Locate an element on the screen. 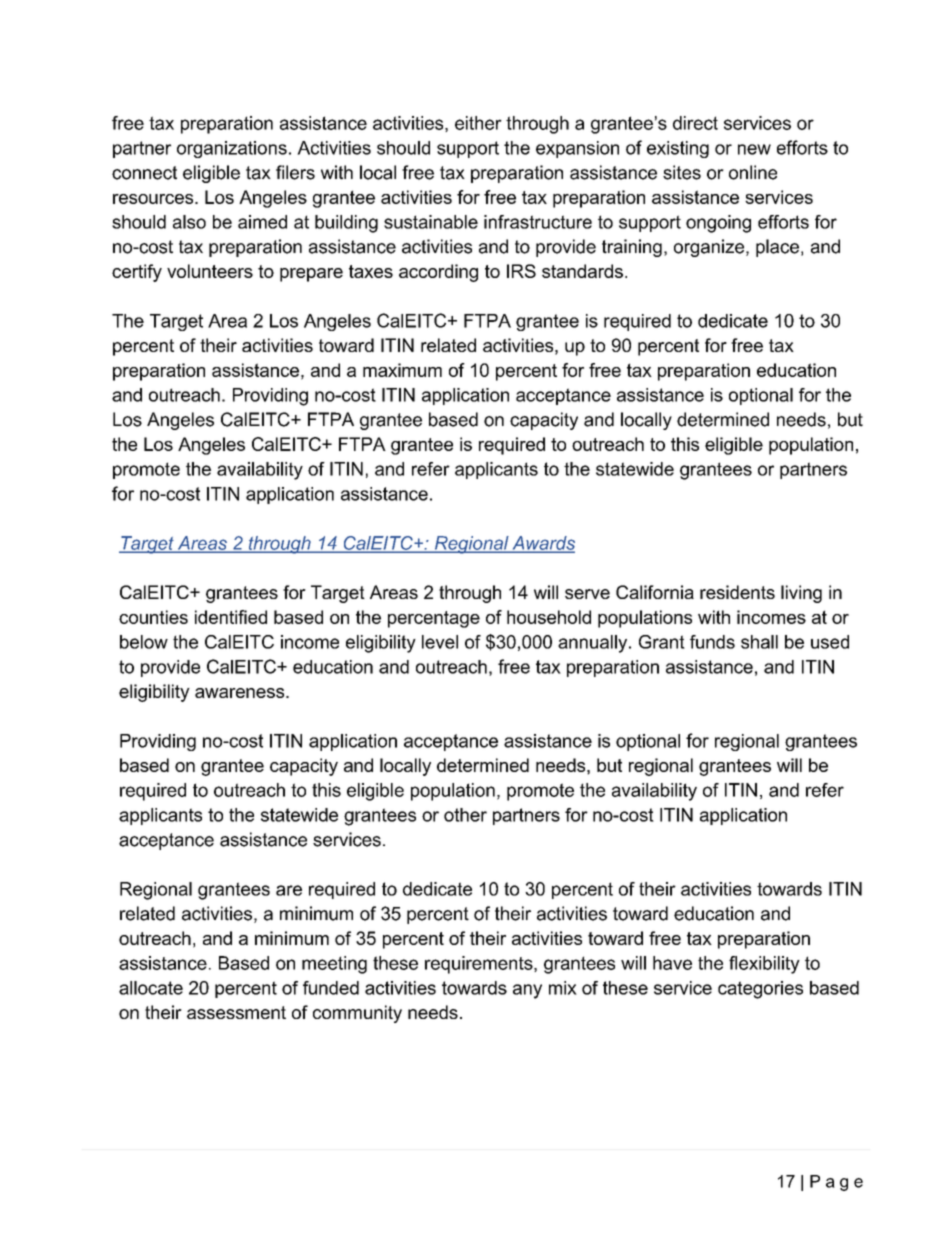 The width and height of the screenshot is (952, 1233). residents is located at coordinates (737, 592).
